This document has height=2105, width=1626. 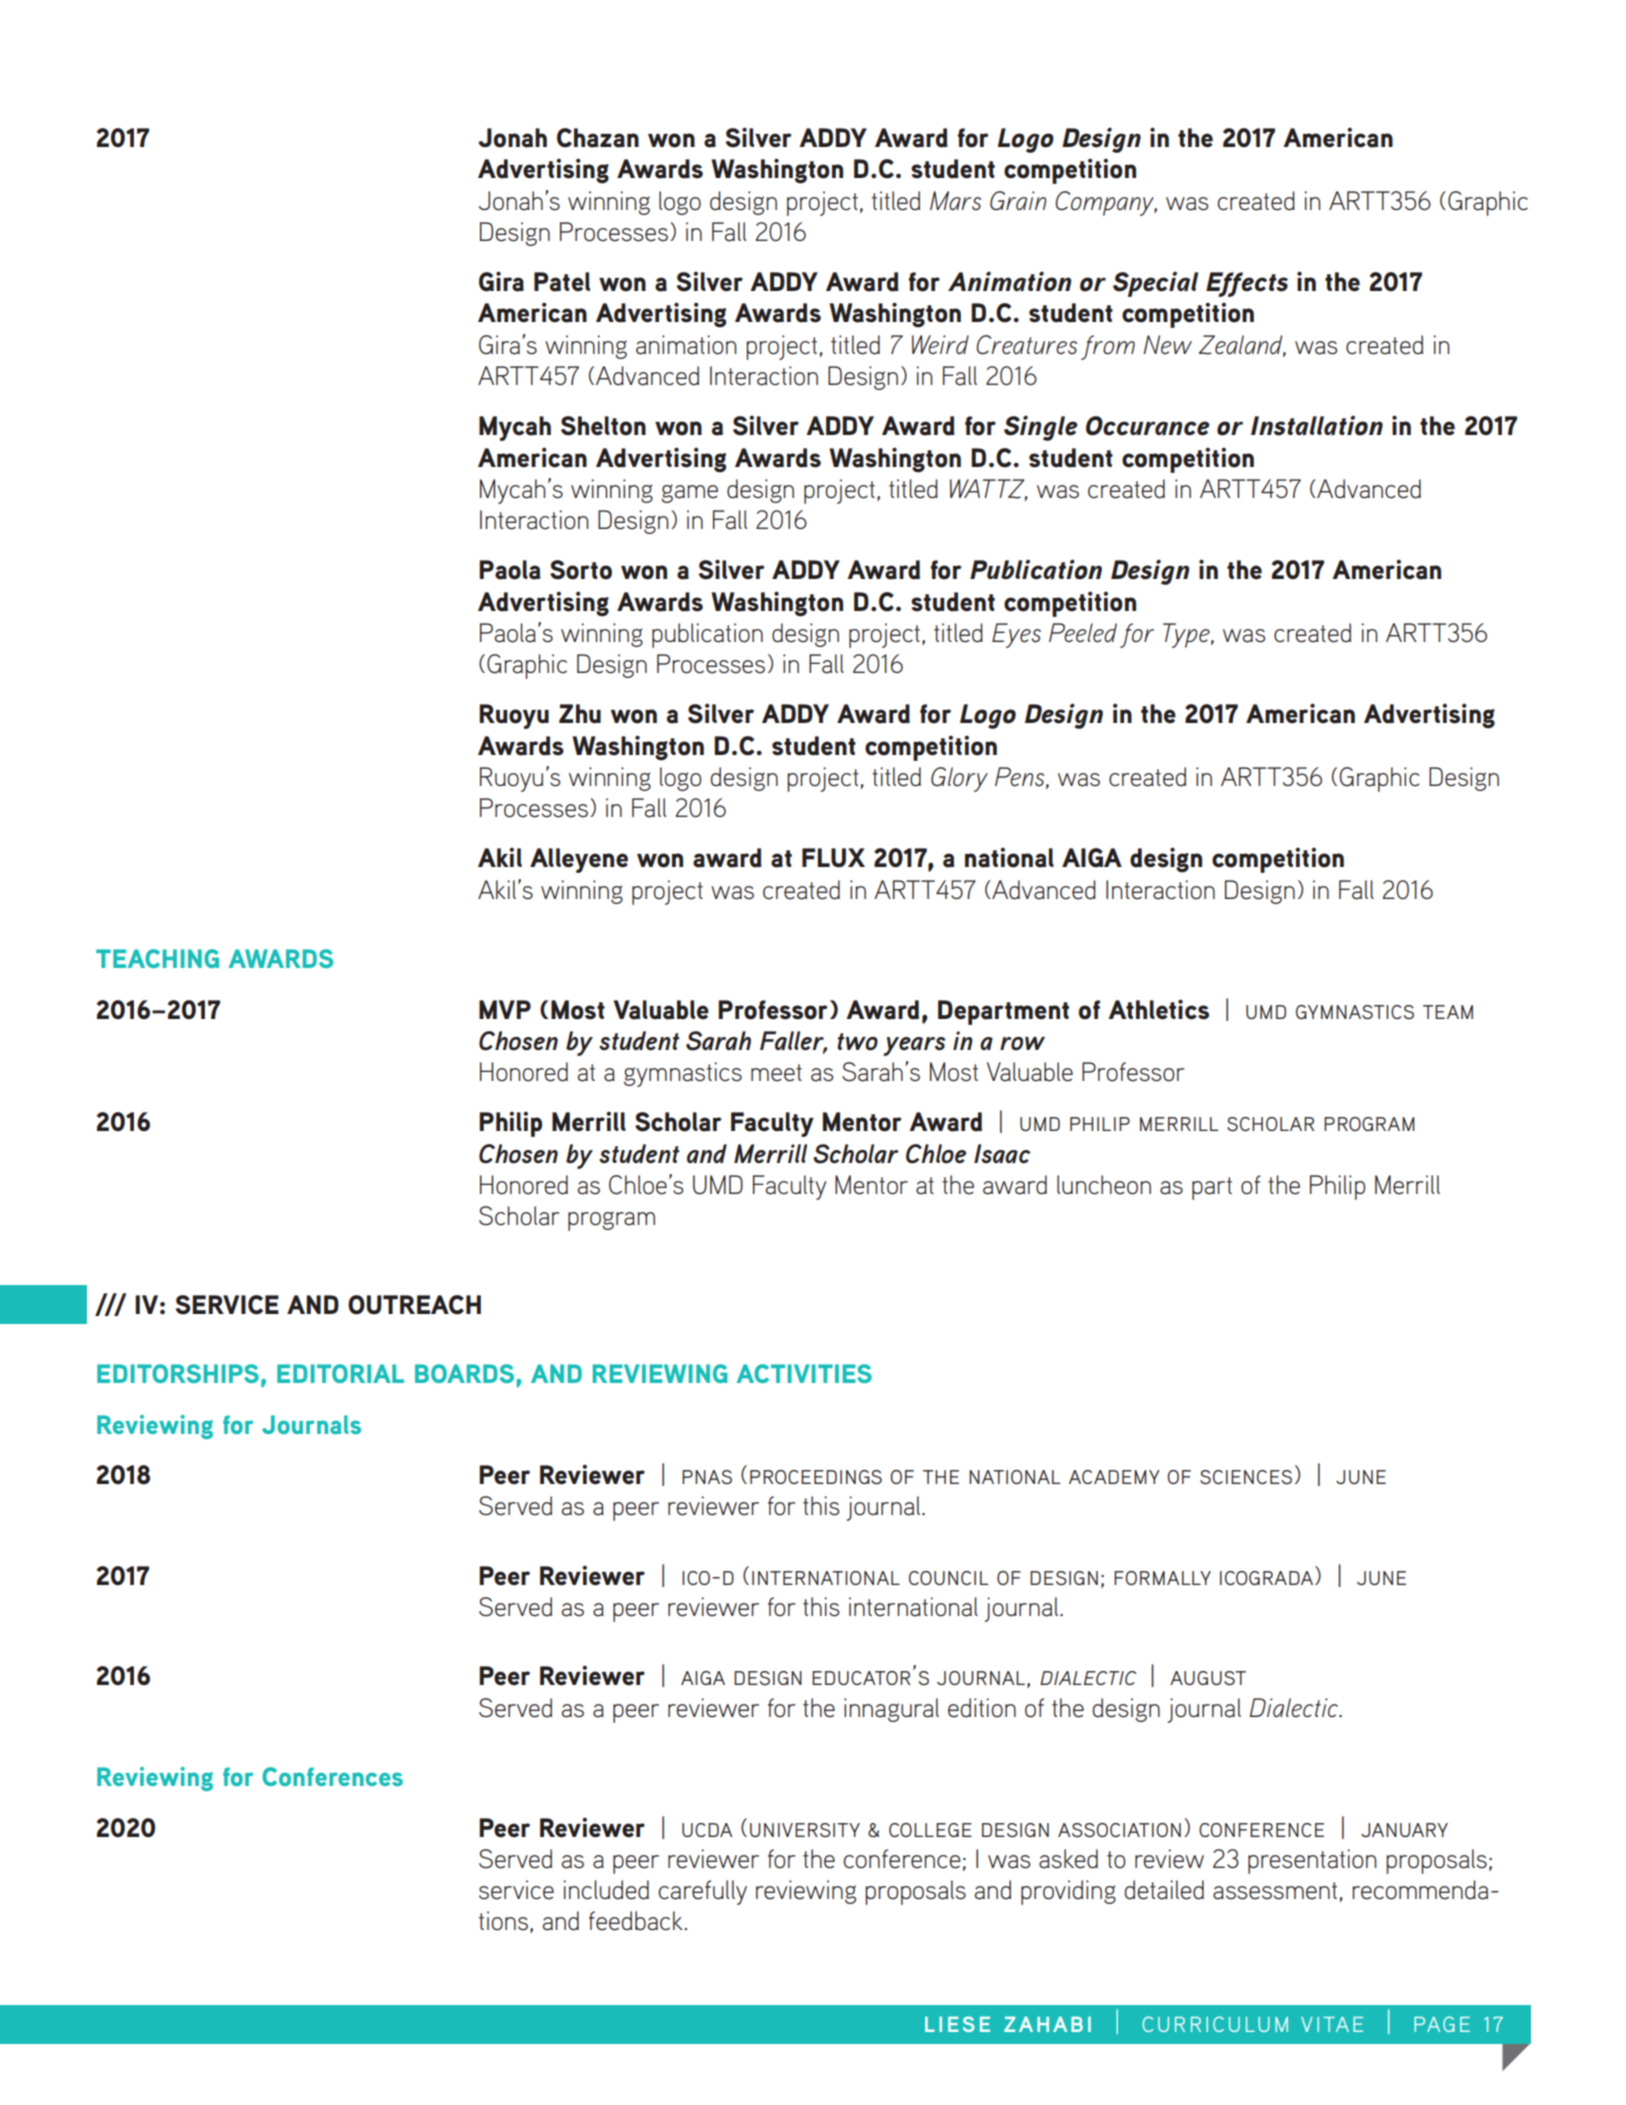 I want to click on vitae, so click(x=1332, y=2024).
